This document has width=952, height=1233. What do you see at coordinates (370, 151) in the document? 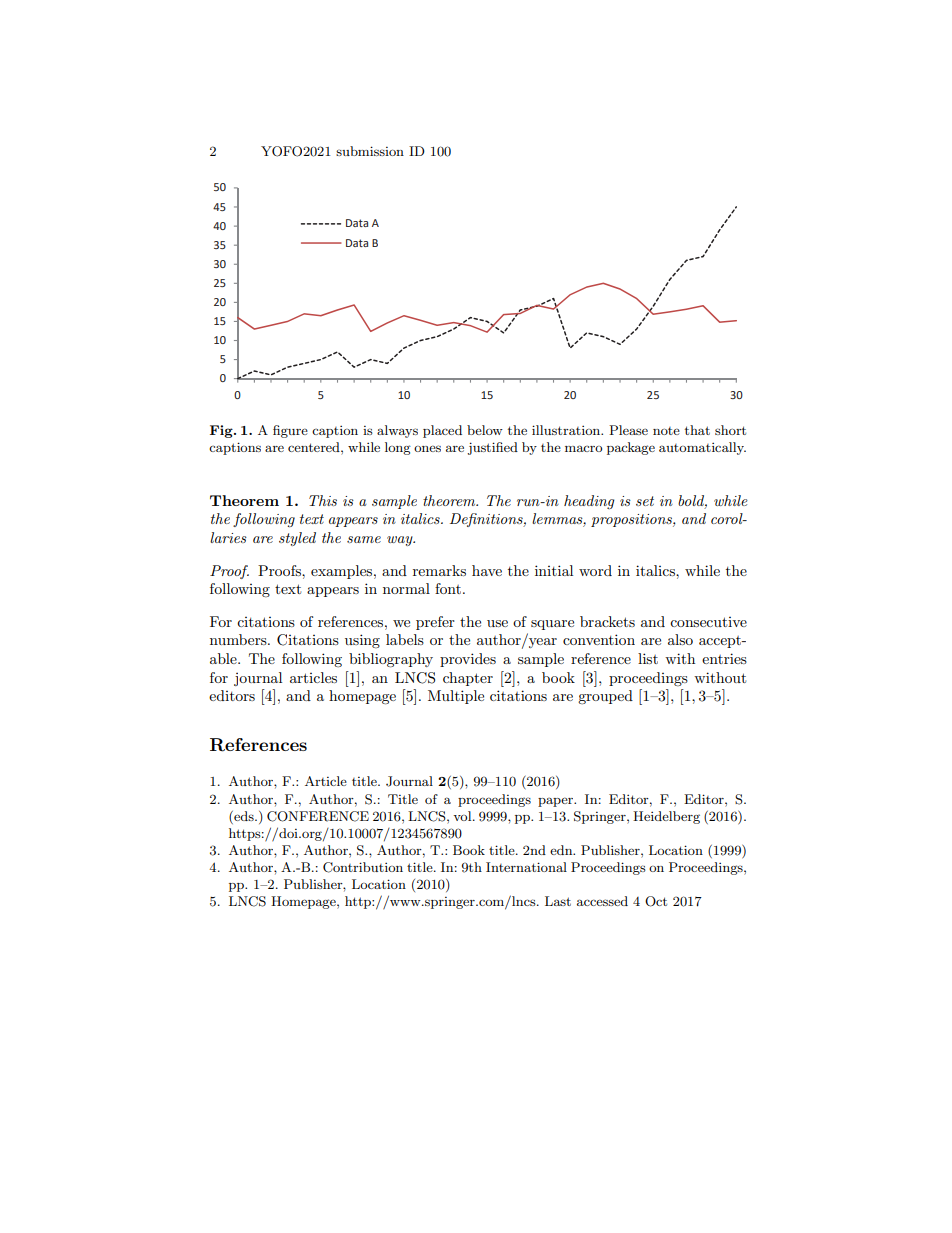
I see `submission` at bounding box center [370, 151].
